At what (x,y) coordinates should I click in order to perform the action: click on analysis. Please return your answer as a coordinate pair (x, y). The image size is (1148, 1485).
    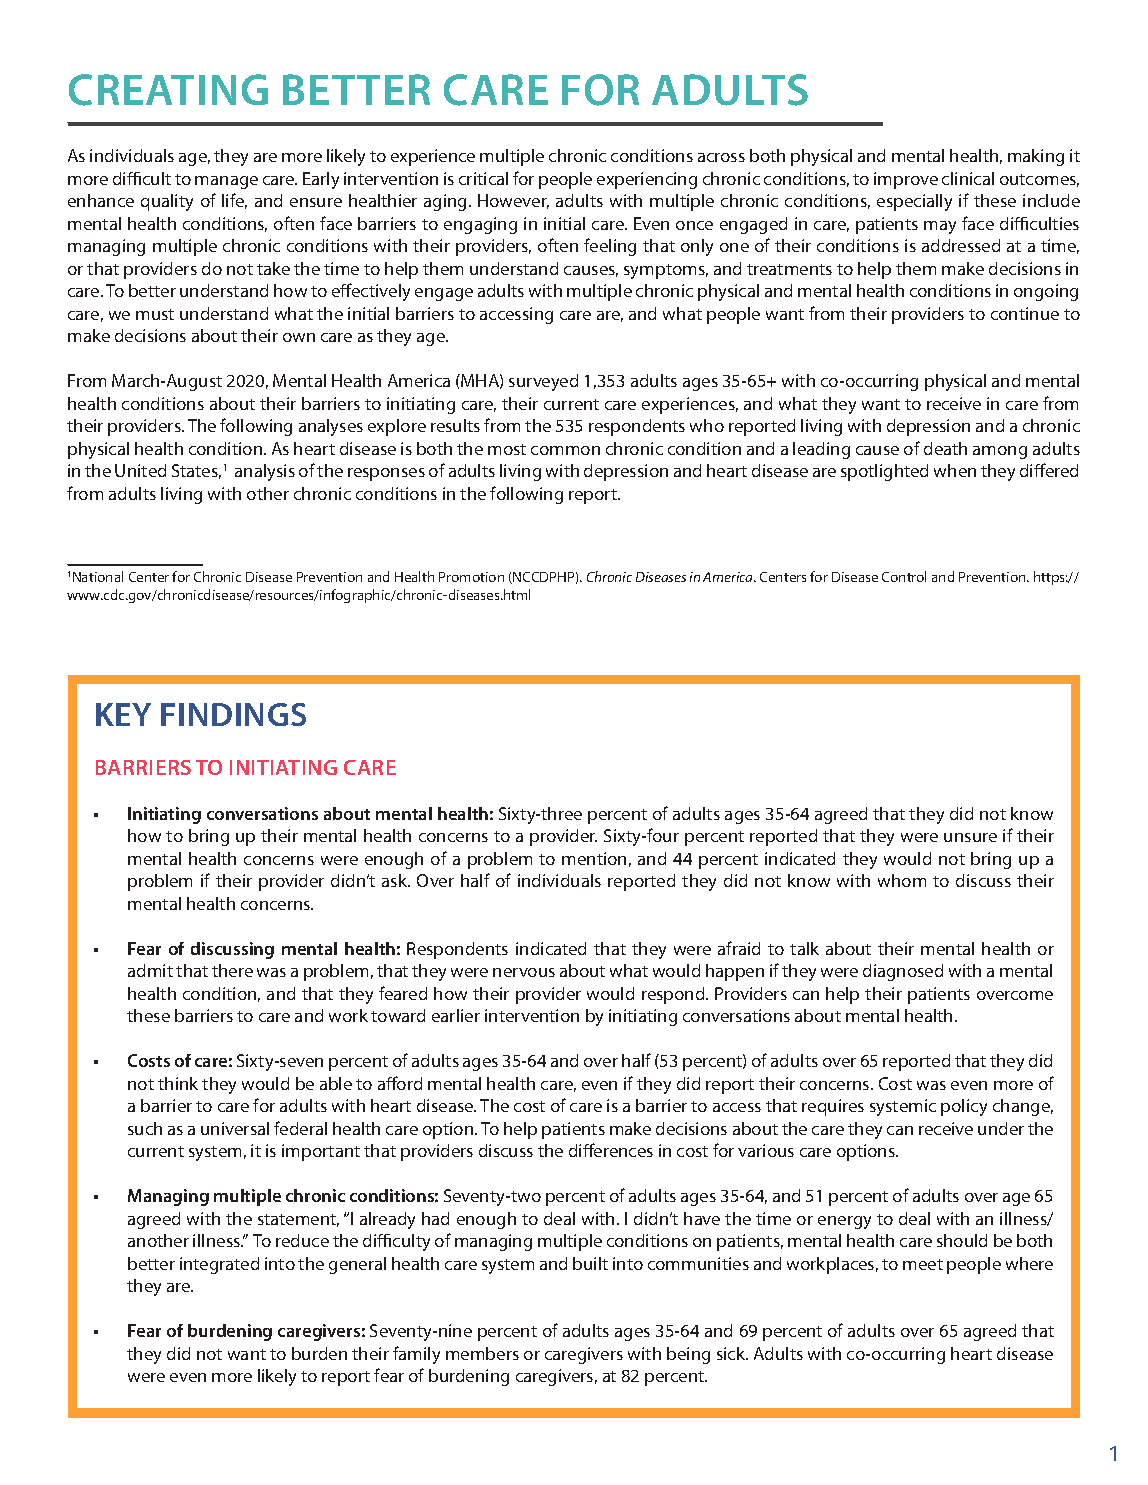
    Looking at the image, I should click on (265, 472).
